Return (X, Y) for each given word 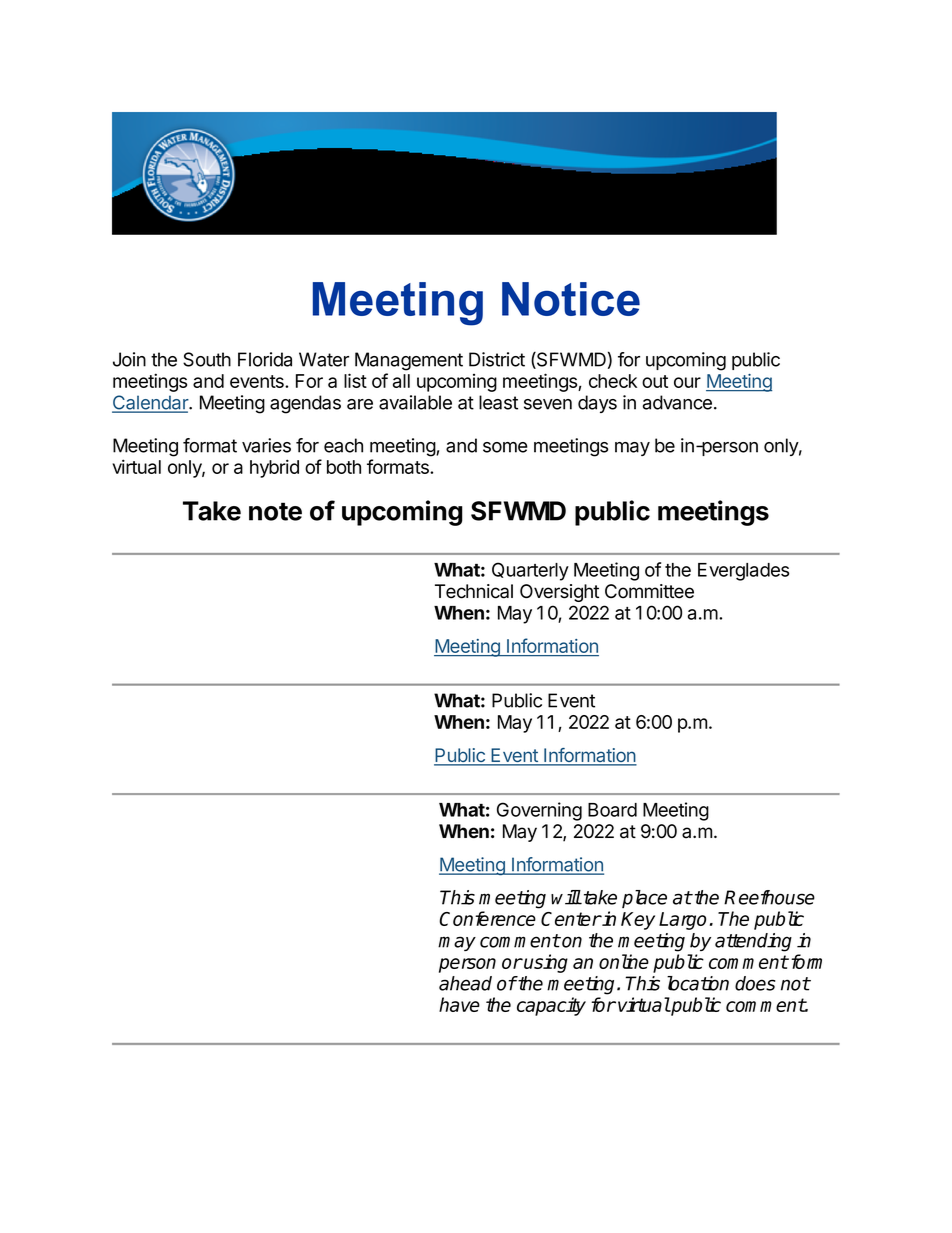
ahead (465, 983)
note (275, 511)
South (207, 359)
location (698, 983)
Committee (649, 591)
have (459, 1004)
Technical (474, 591)
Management (409, 361)
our (687, 382)
